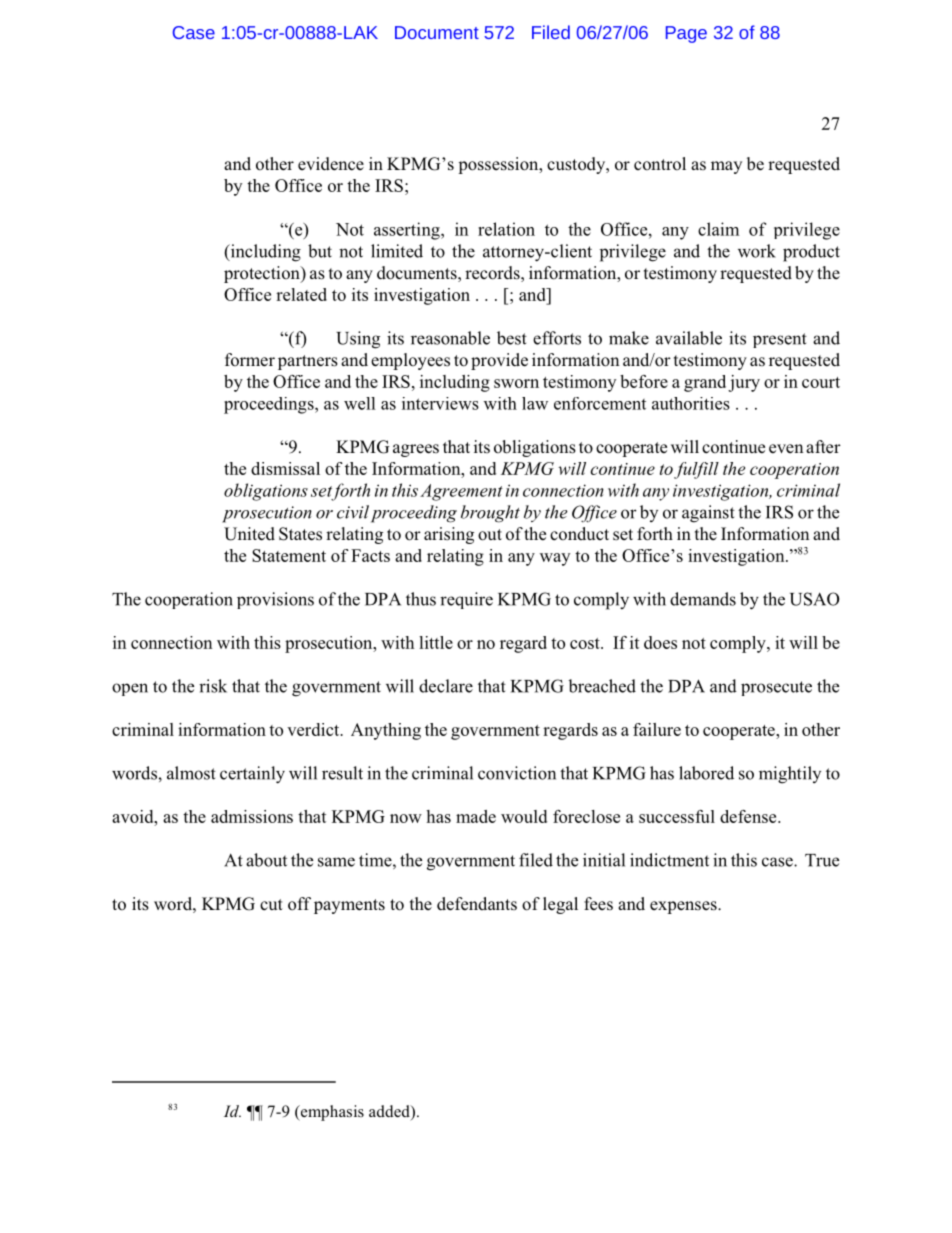 Image resolution: width=952 pixels, height=1233 pixels. Describe the element at coordinates (684, 907) in the image. I see `expenses` at that location.
